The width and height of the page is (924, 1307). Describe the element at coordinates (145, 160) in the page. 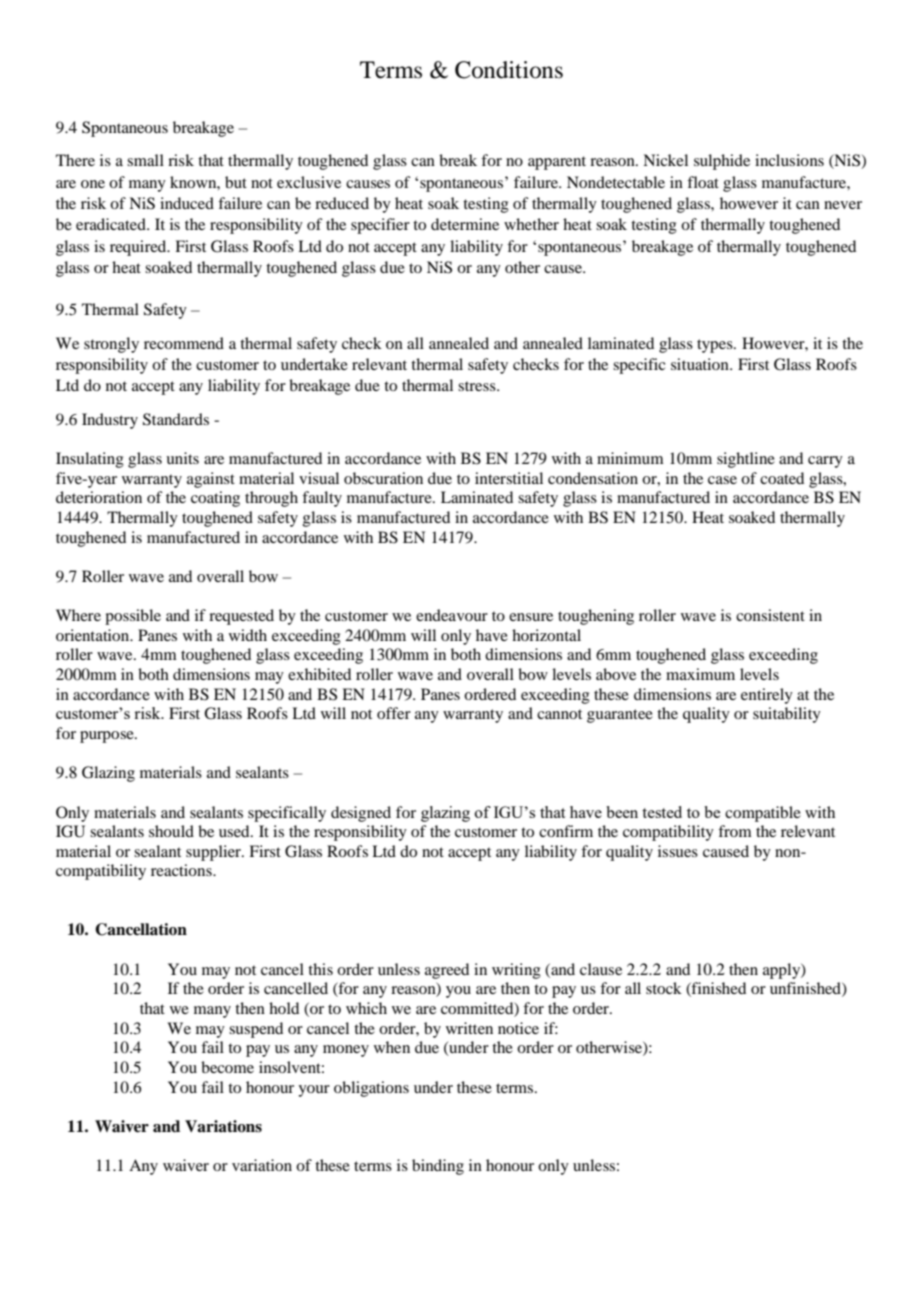

I see `small` at that location.
